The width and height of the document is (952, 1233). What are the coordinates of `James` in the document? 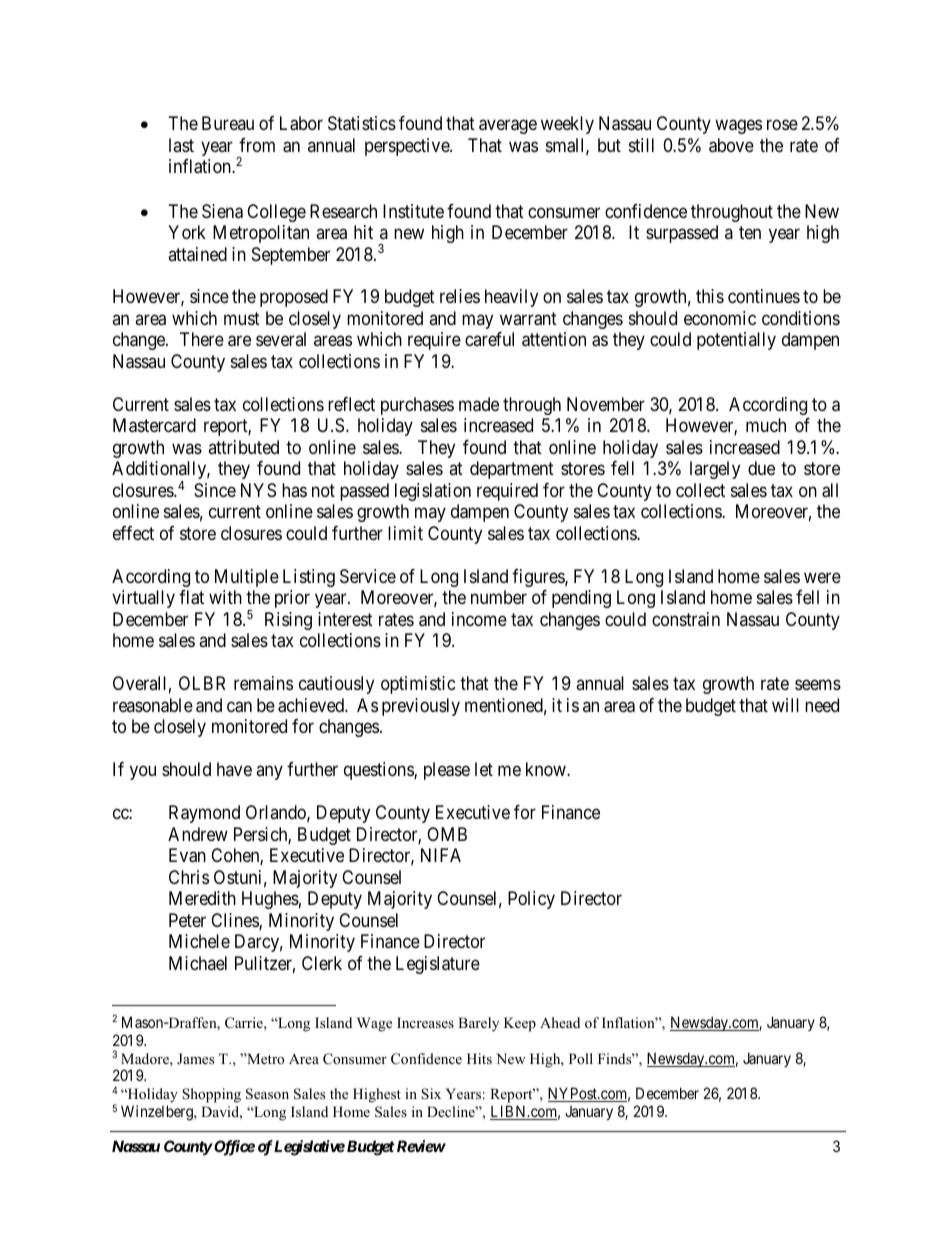 It's located at (195, 1058).
